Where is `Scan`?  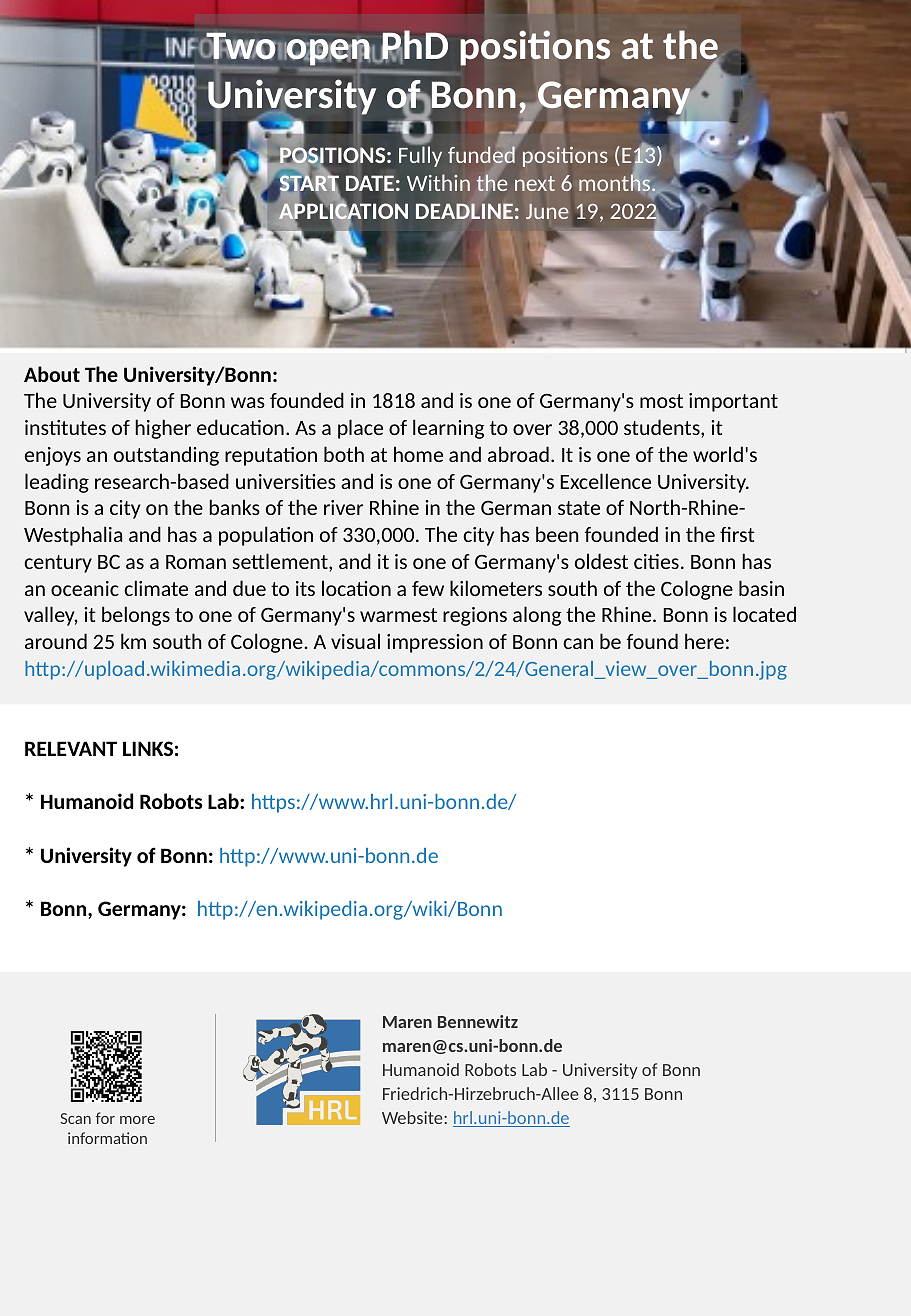 Scan is located at coordinates (75, 1118).
